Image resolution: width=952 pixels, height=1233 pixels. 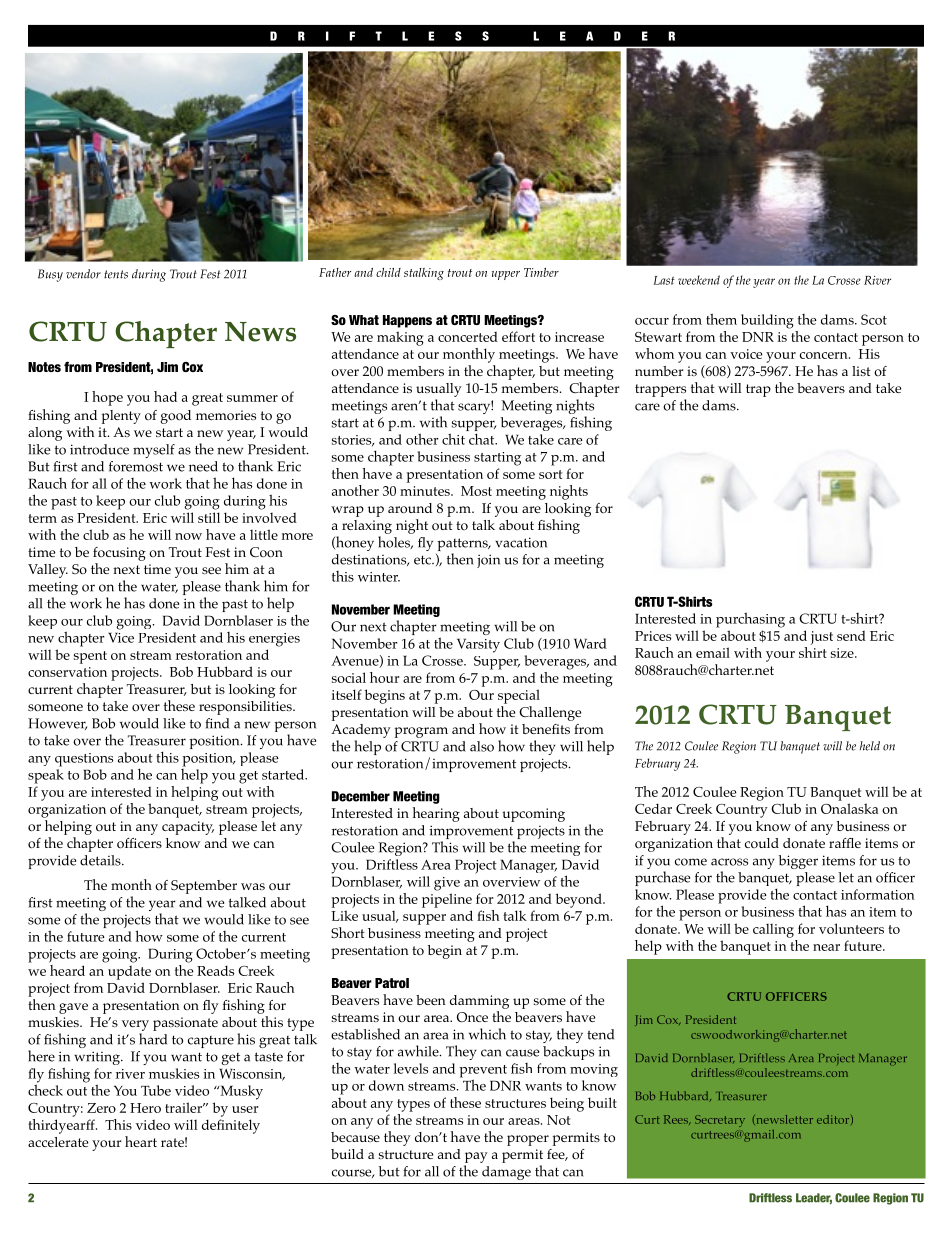 I want to click on could, so click(x=762, y=843).
